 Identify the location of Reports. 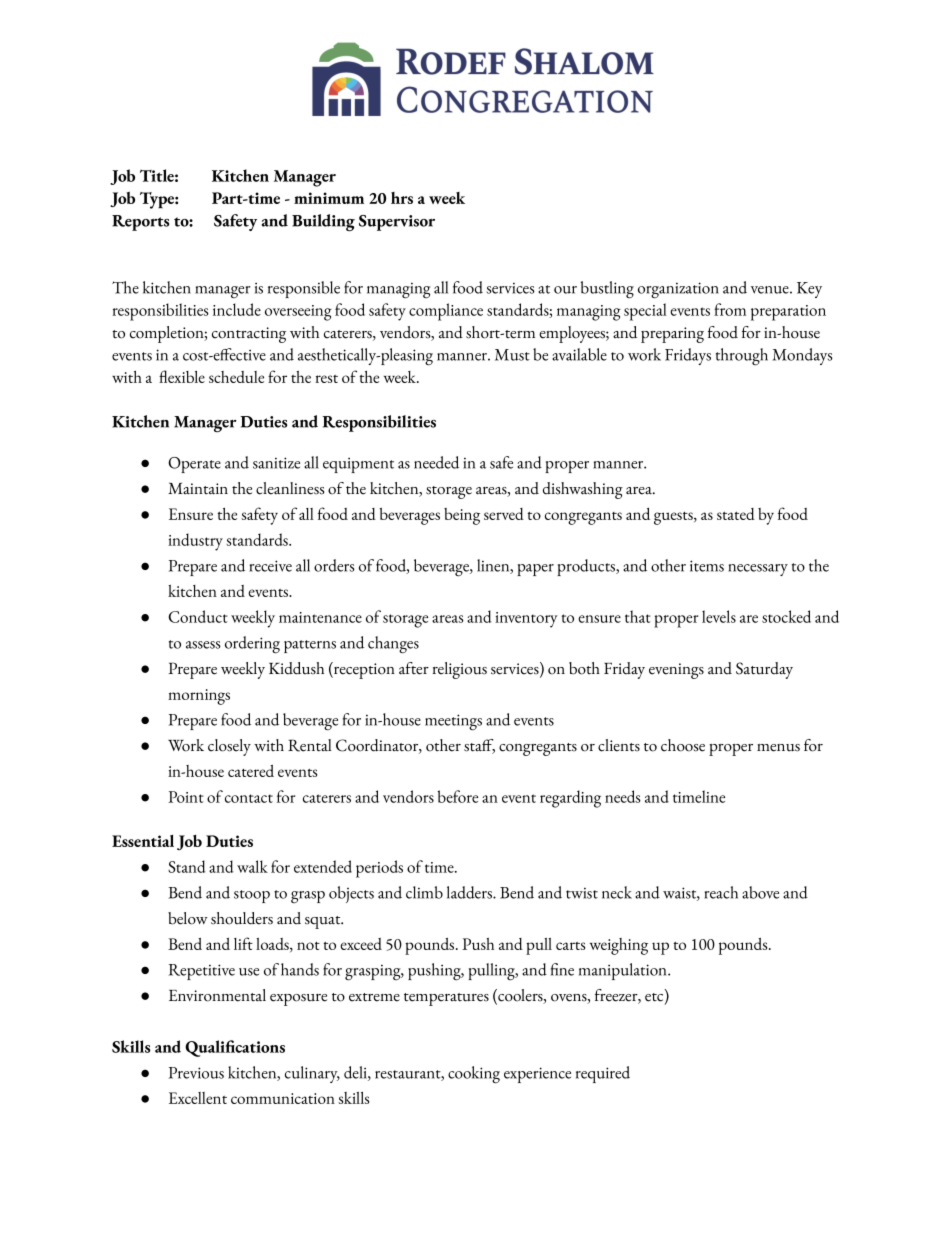
(140, 223).
